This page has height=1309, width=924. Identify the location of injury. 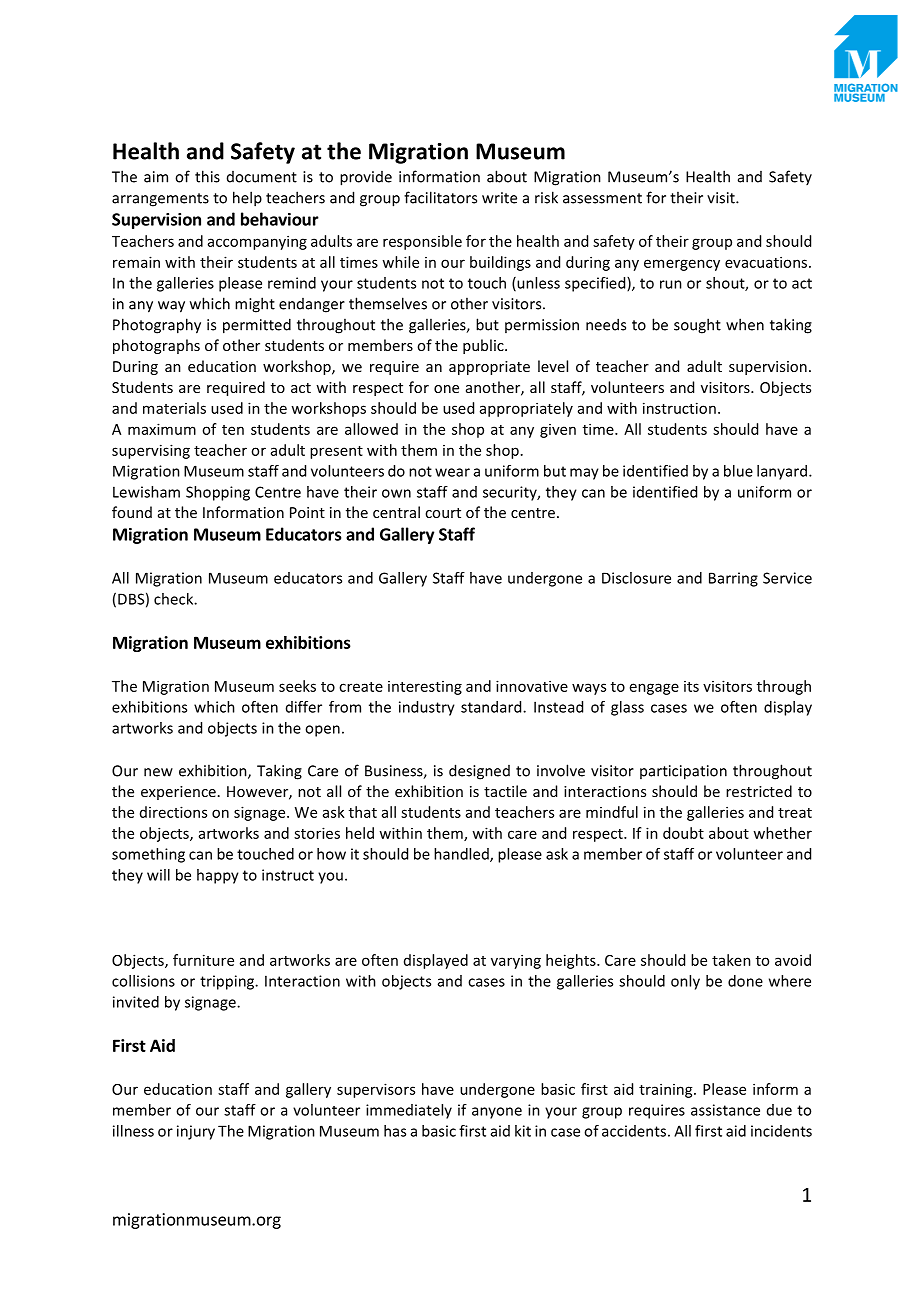
(196, 1132).
